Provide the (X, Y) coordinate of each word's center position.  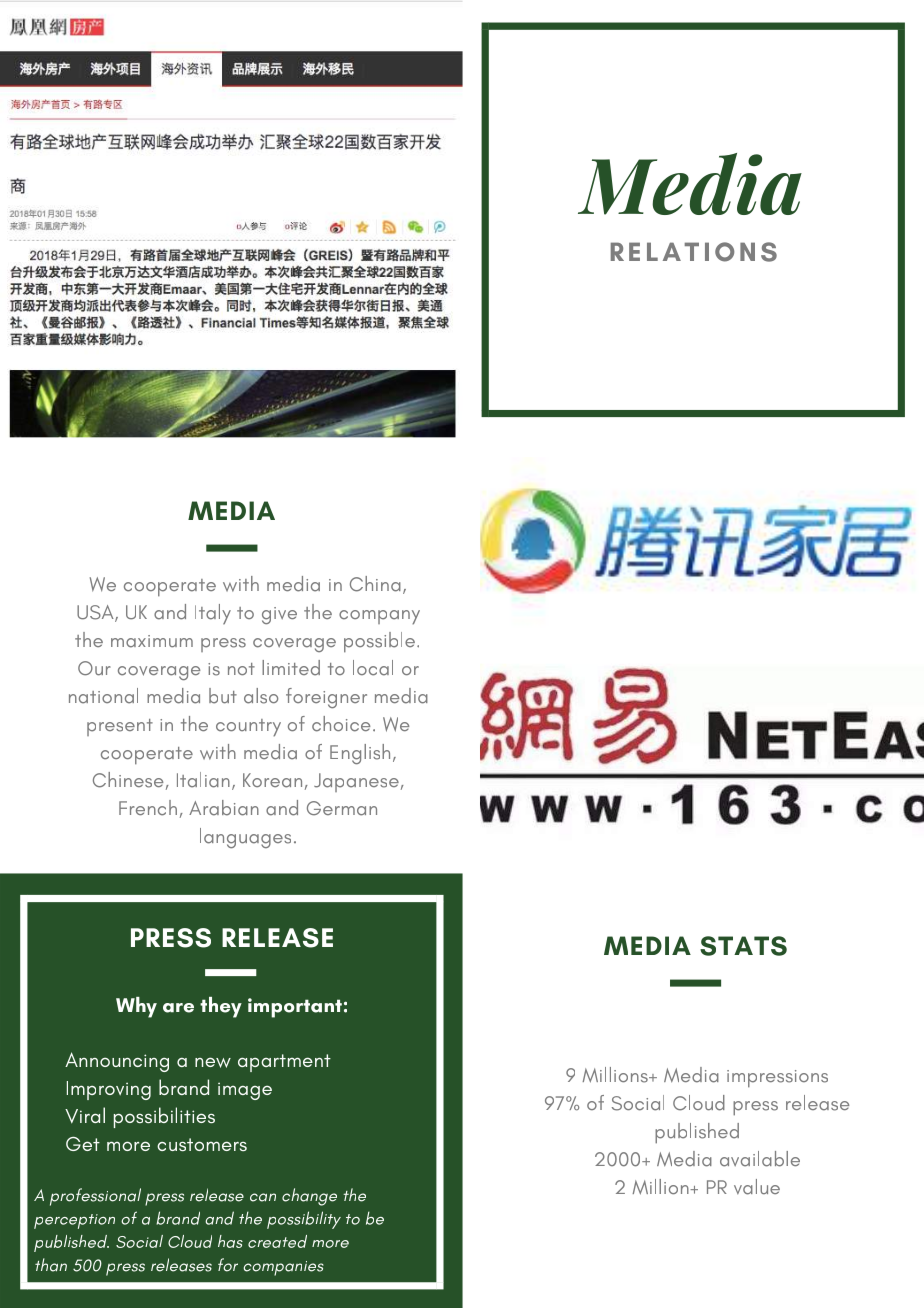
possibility (304, 1220)
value (757, 1187)
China (375, 584)
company (379, 617)
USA (96, 613)
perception (74, 1221)
